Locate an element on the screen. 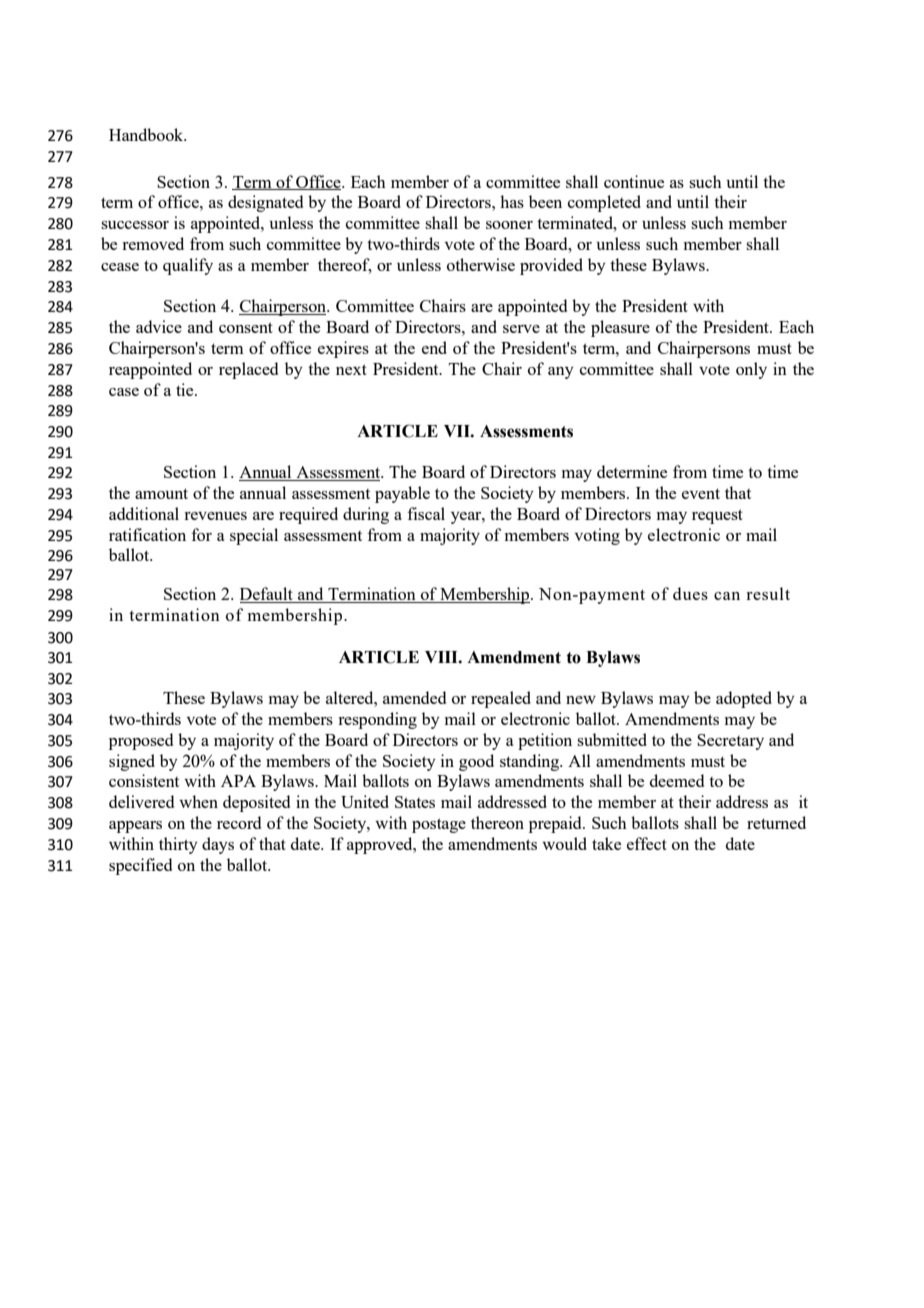 Image resolution: width=924 pixels, height=1308 pixels. Handbook is located at coordinates (147, 134).
